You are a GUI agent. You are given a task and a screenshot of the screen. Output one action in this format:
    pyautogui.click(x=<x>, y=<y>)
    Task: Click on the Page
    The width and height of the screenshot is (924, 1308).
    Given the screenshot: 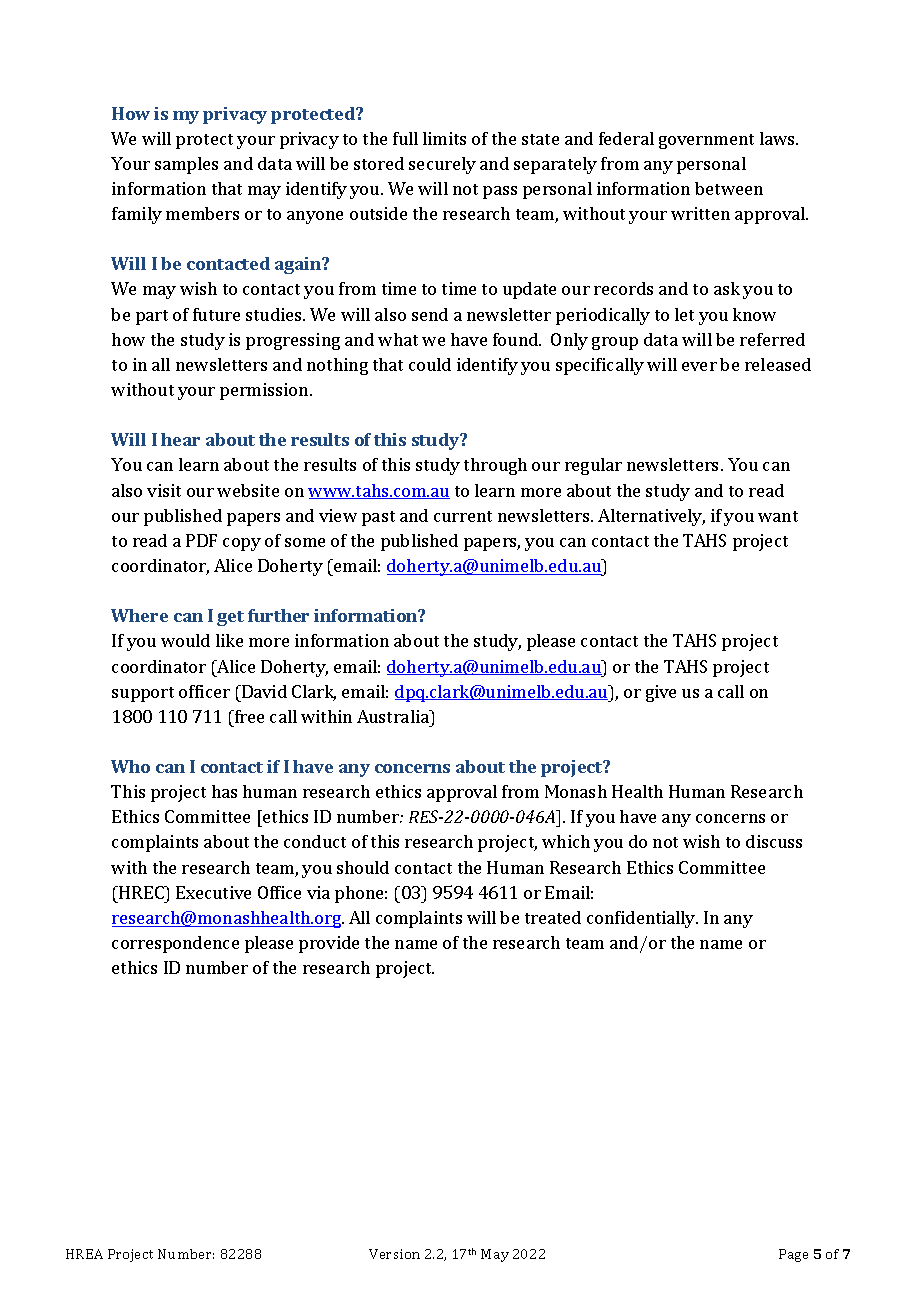 What is the action you would take?
    pyautogui.click(x=793, y=1255)
